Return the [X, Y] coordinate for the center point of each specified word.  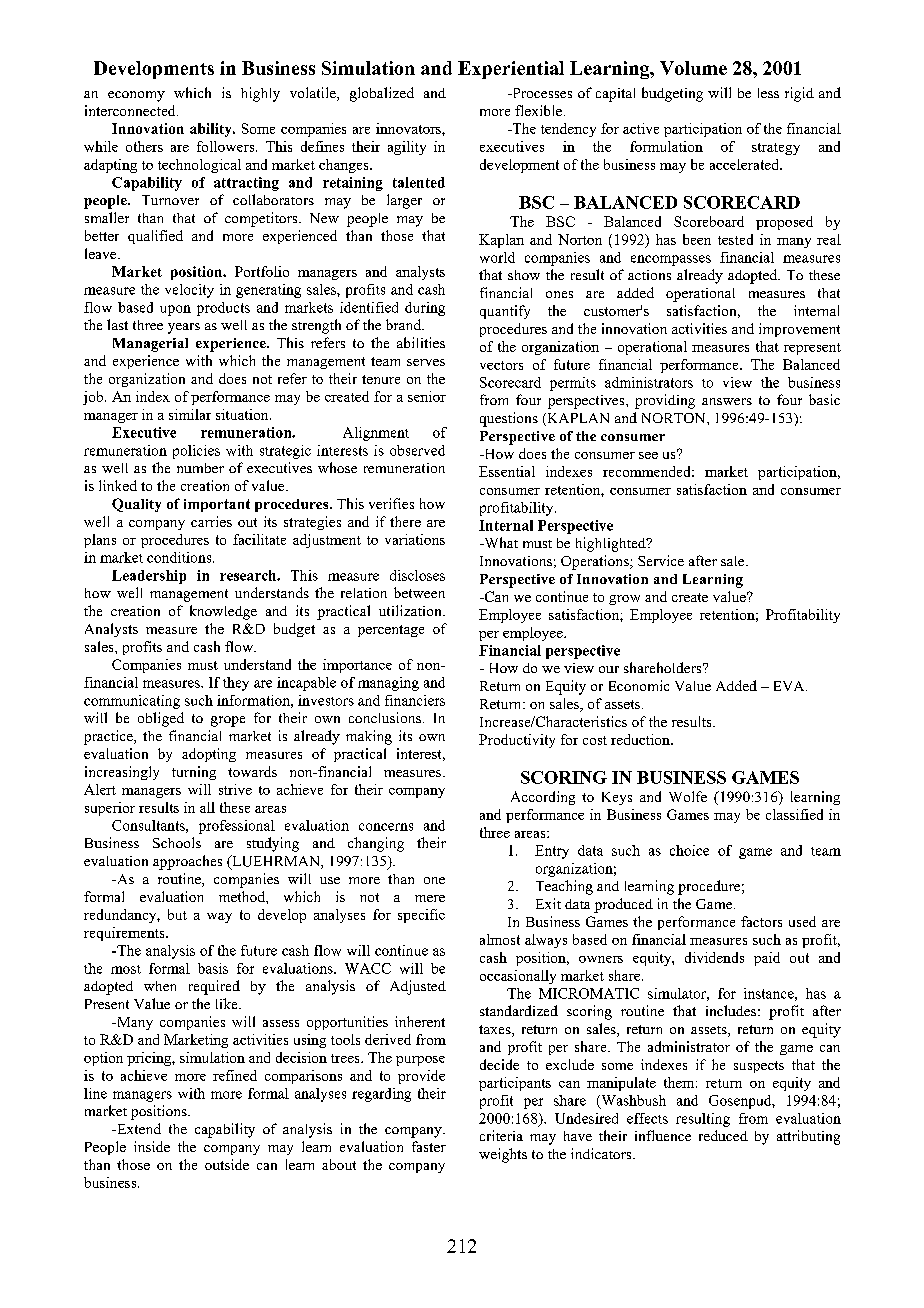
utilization [411, 610]
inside [152, 1146]
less [768, 93]
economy [136, 96]
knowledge [223, 612]
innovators [409, 128]
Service [661, 560]
